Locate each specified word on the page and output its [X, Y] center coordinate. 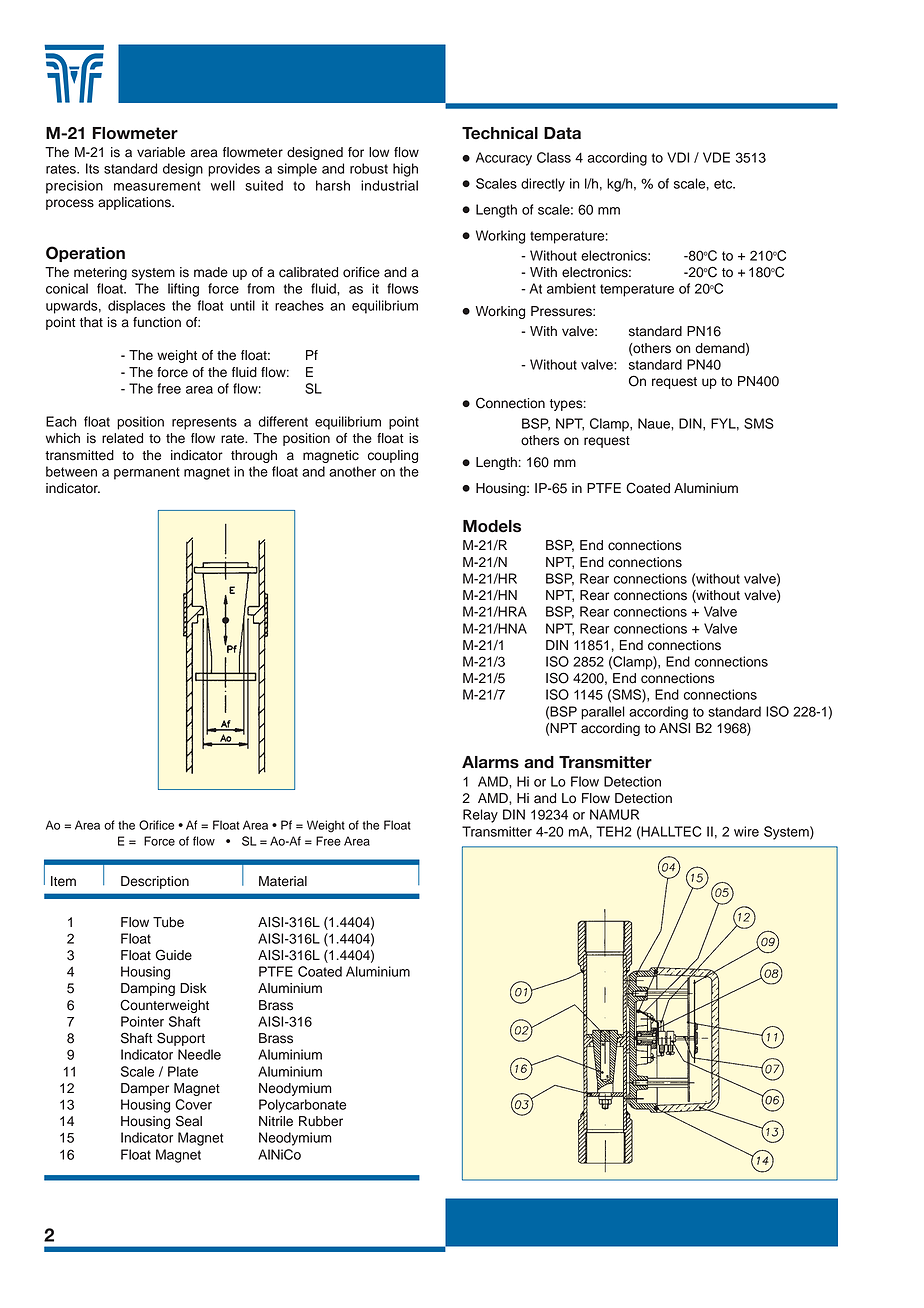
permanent [147, 473]
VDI [678, 157]
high [405, 170]
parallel [603, 713]
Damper [145, 1089]
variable [161, 152]
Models [492, 526]
